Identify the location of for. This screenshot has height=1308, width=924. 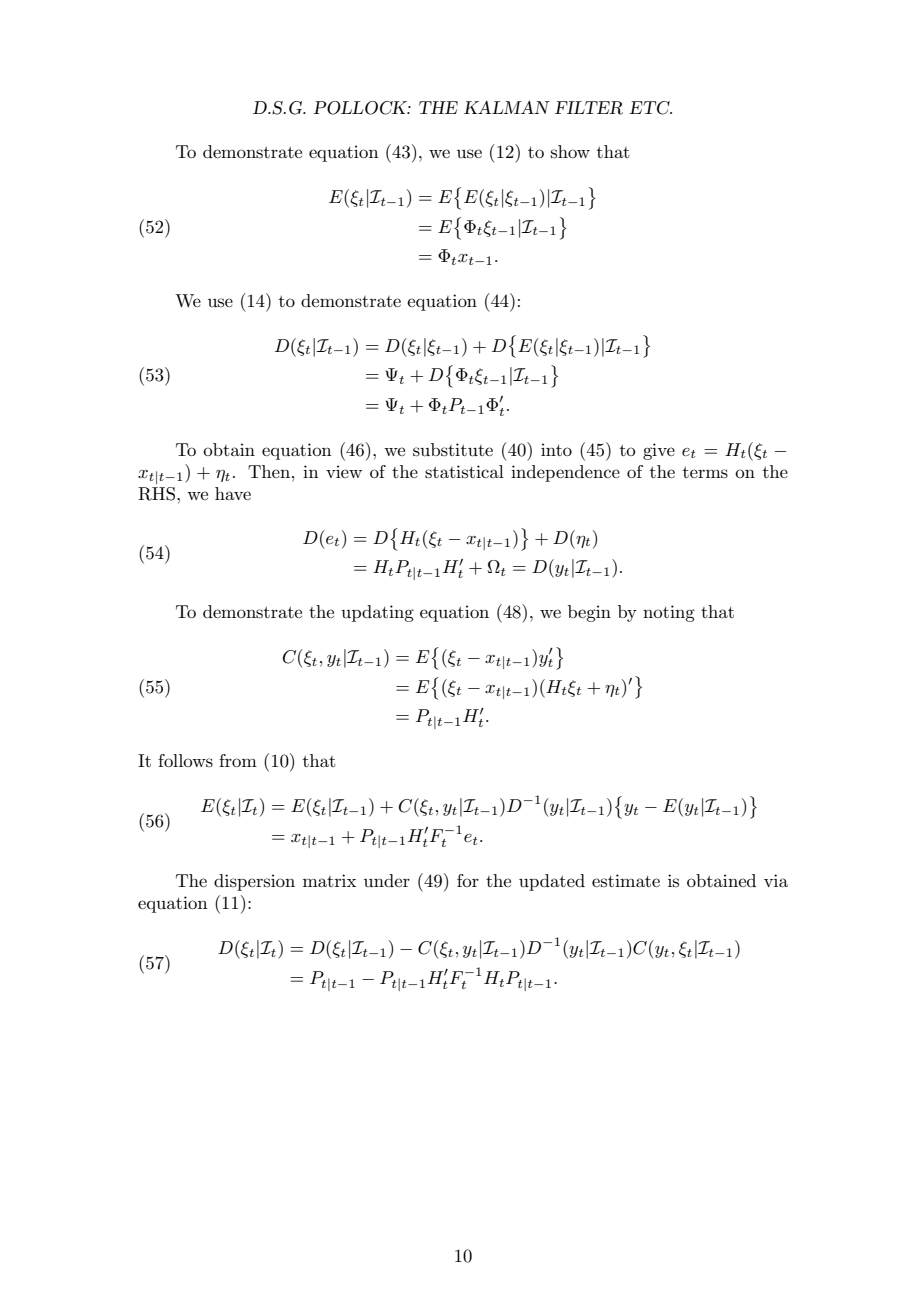
(468, 880).
